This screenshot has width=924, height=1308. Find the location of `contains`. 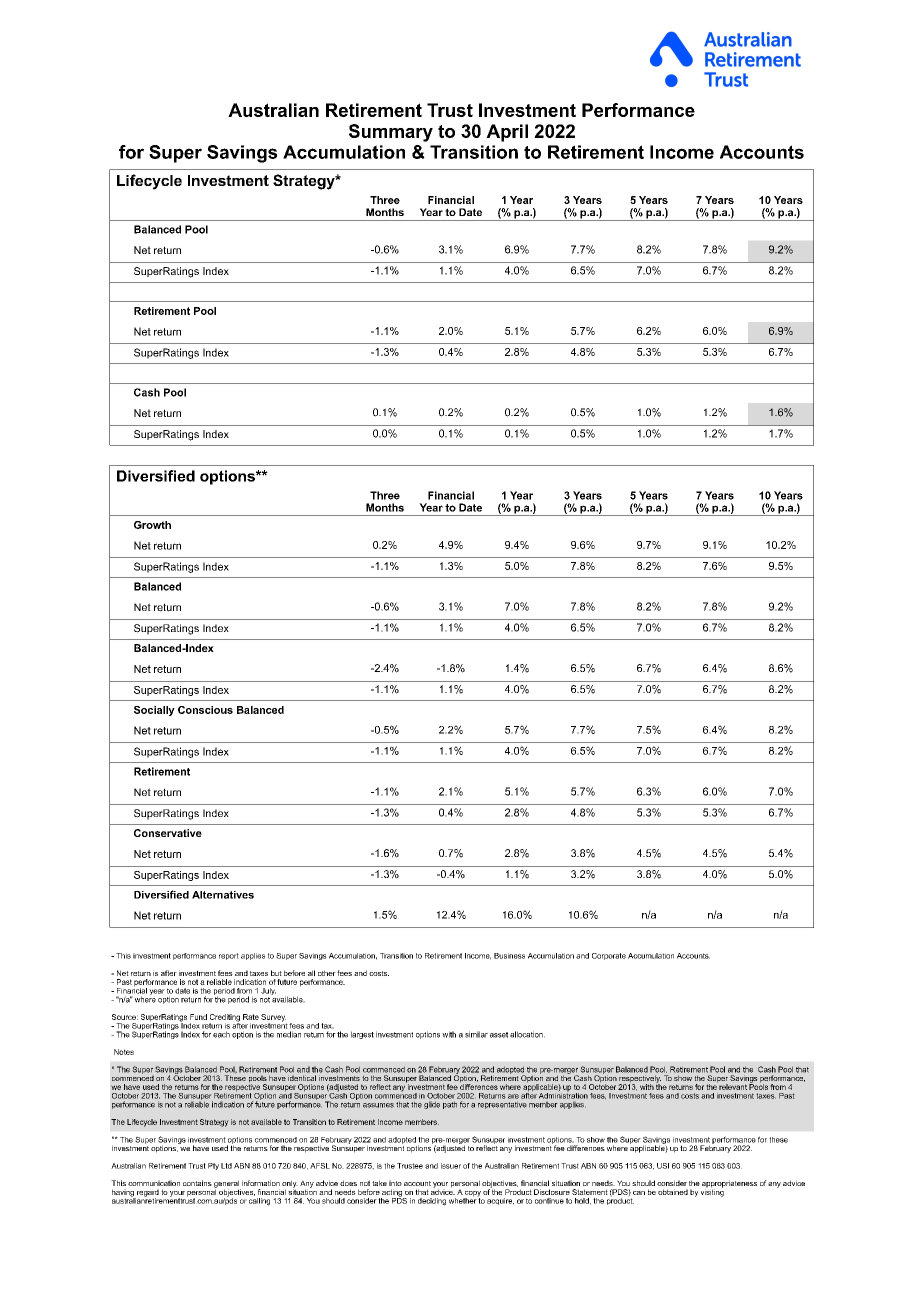

contains is located at coordinates (197, 1183).
